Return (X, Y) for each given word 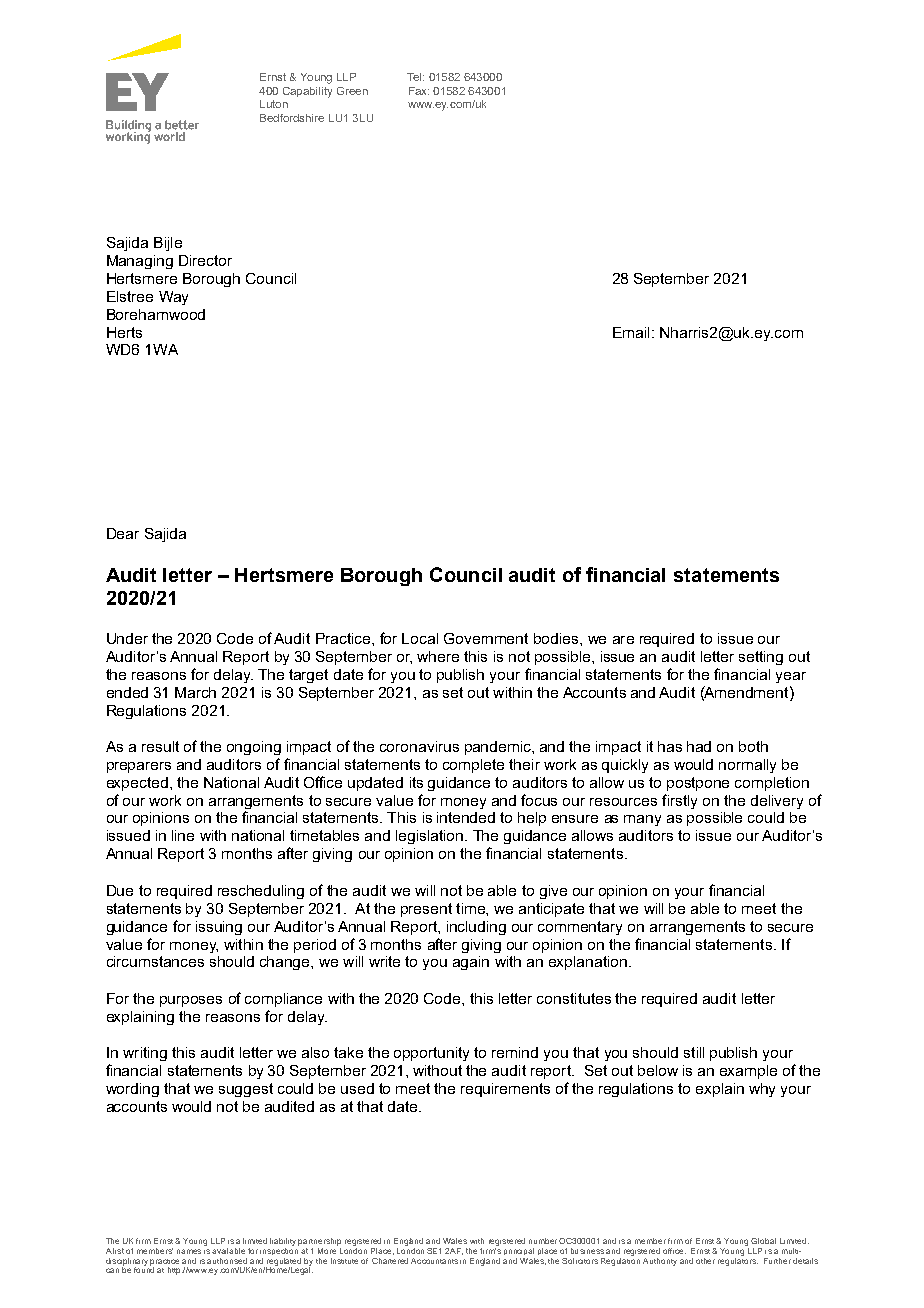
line (183, 835)
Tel (415, 77)
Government (486, 638)
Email (631, 332)
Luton (274, 104)
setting (761, 658)
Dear (123, 533)
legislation (431, 837)
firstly (679, 801)
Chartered (390, 1261)
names (189, 1251)
